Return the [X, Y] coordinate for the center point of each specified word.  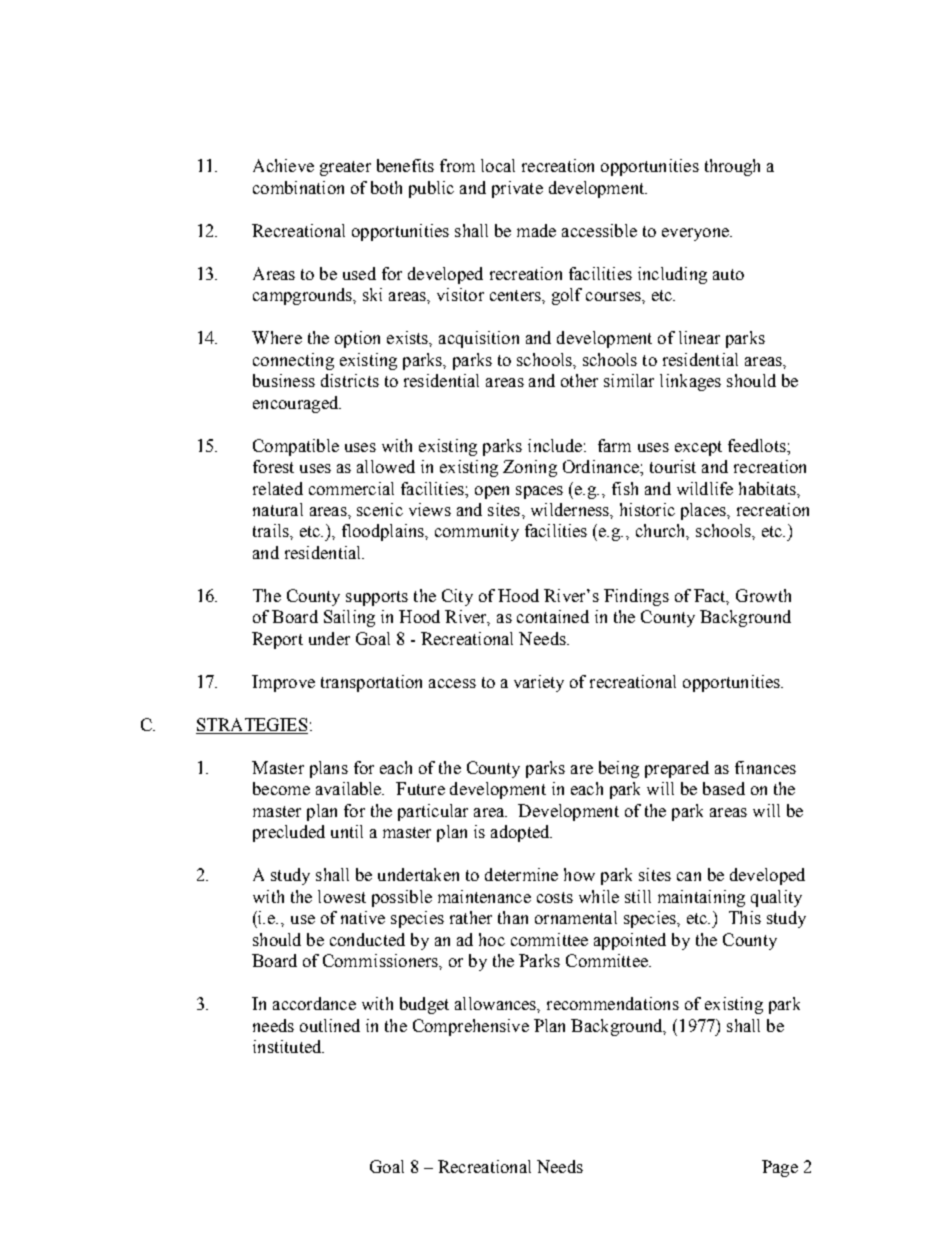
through [732, 167]
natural [278, 509]
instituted [288, 1046]
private [517, 189]
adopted [521, 833]
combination [298, 187]
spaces [539, 492]
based [724, 788]
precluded [289, 833]
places [704, 511]
